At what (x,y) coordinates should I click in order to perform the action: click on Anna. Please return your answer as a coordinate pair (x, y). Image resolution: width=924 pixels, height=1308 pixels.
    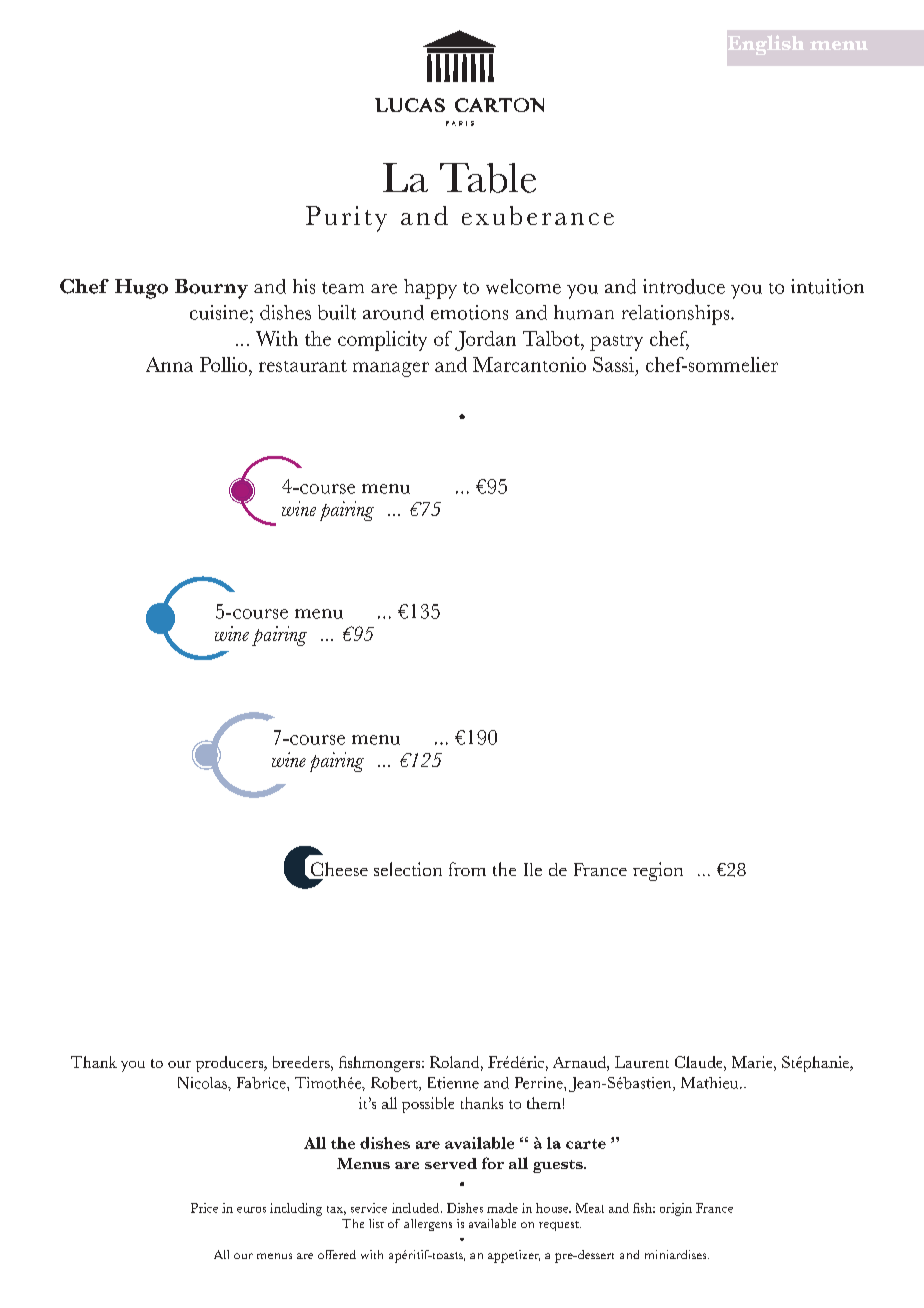
    Looking at the image, I should click on (169, 364).
